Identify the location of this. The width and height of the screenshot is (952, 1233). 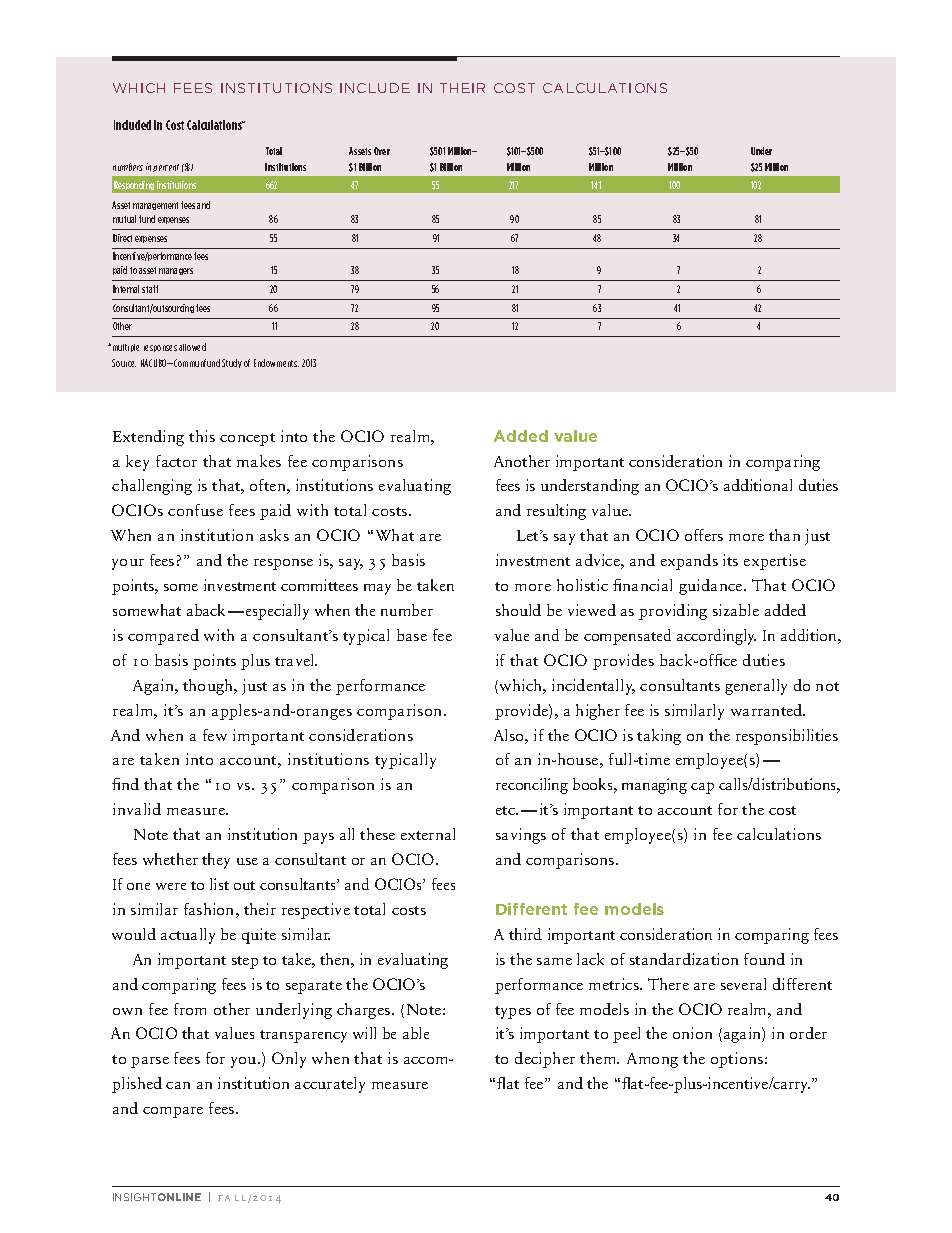
(202, 436).
